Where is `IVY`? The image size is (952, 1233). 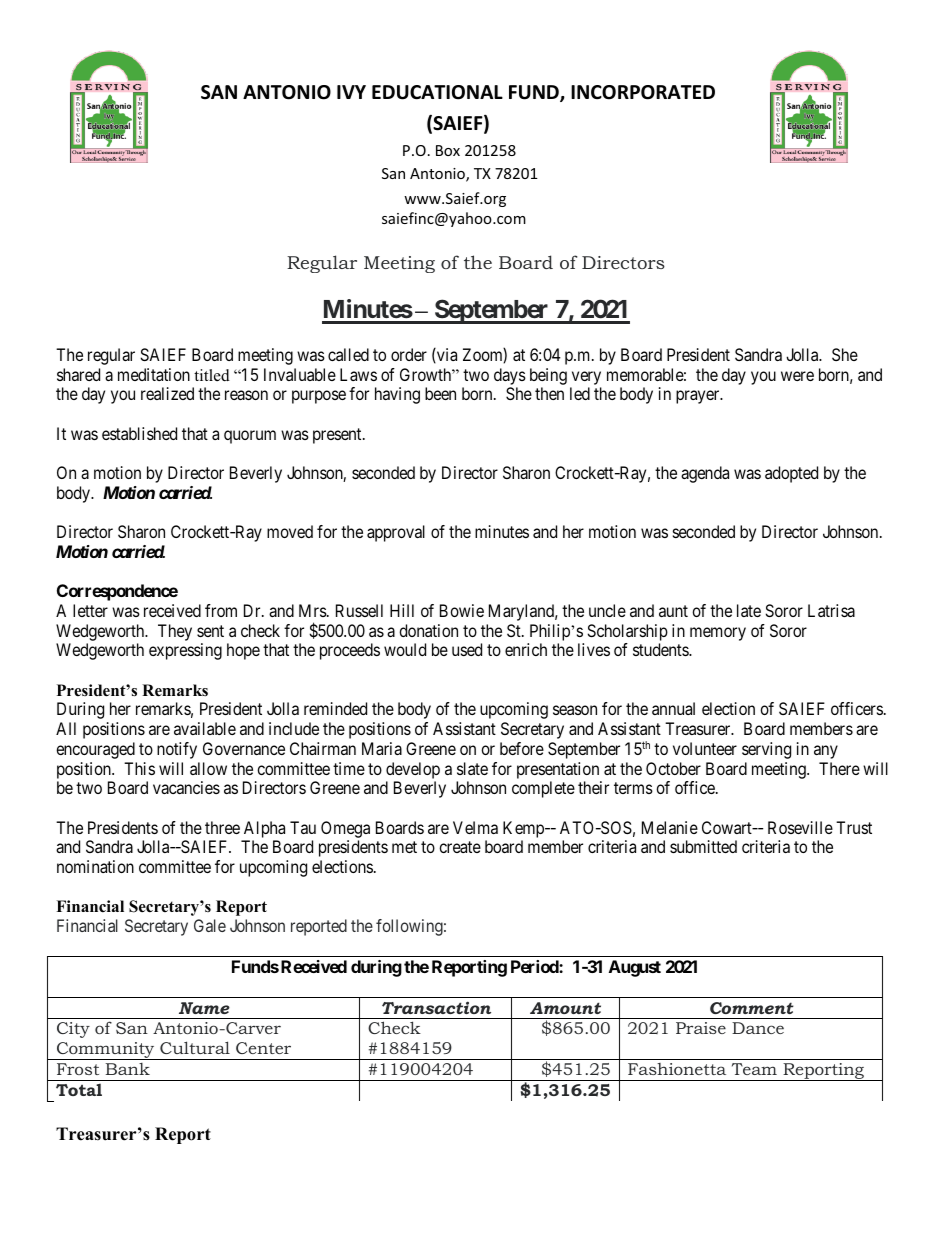 IVY is located at coordinates (351, 92).
